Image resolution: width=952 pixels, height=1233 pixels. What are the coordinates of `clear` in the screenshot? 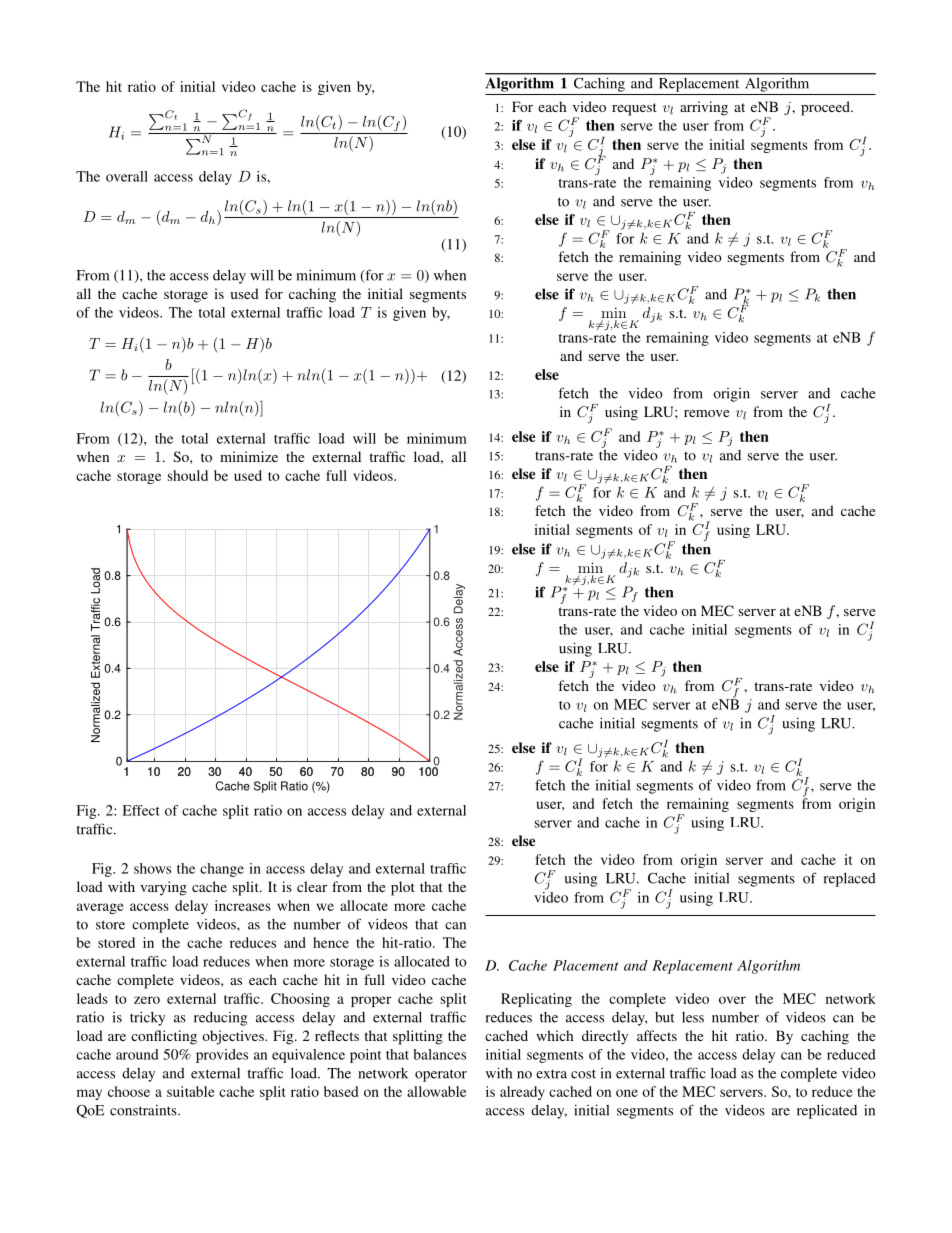 It's located at (312, 886).
